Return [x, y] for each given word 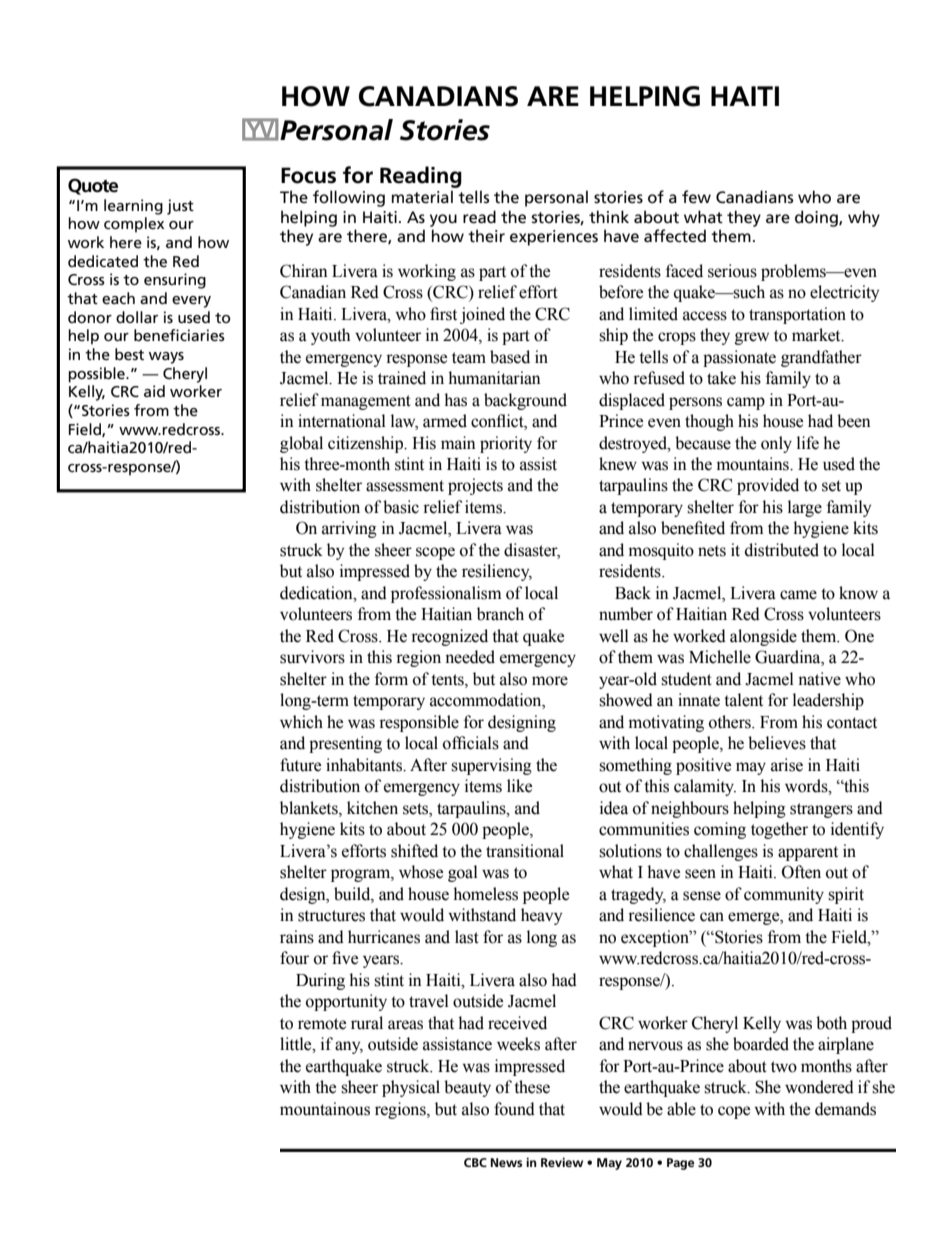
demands [845, 1109]
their [486, 236]
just [180, 207]
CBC [475, 1162]
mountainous [325, 1109]
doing [817, 218]
